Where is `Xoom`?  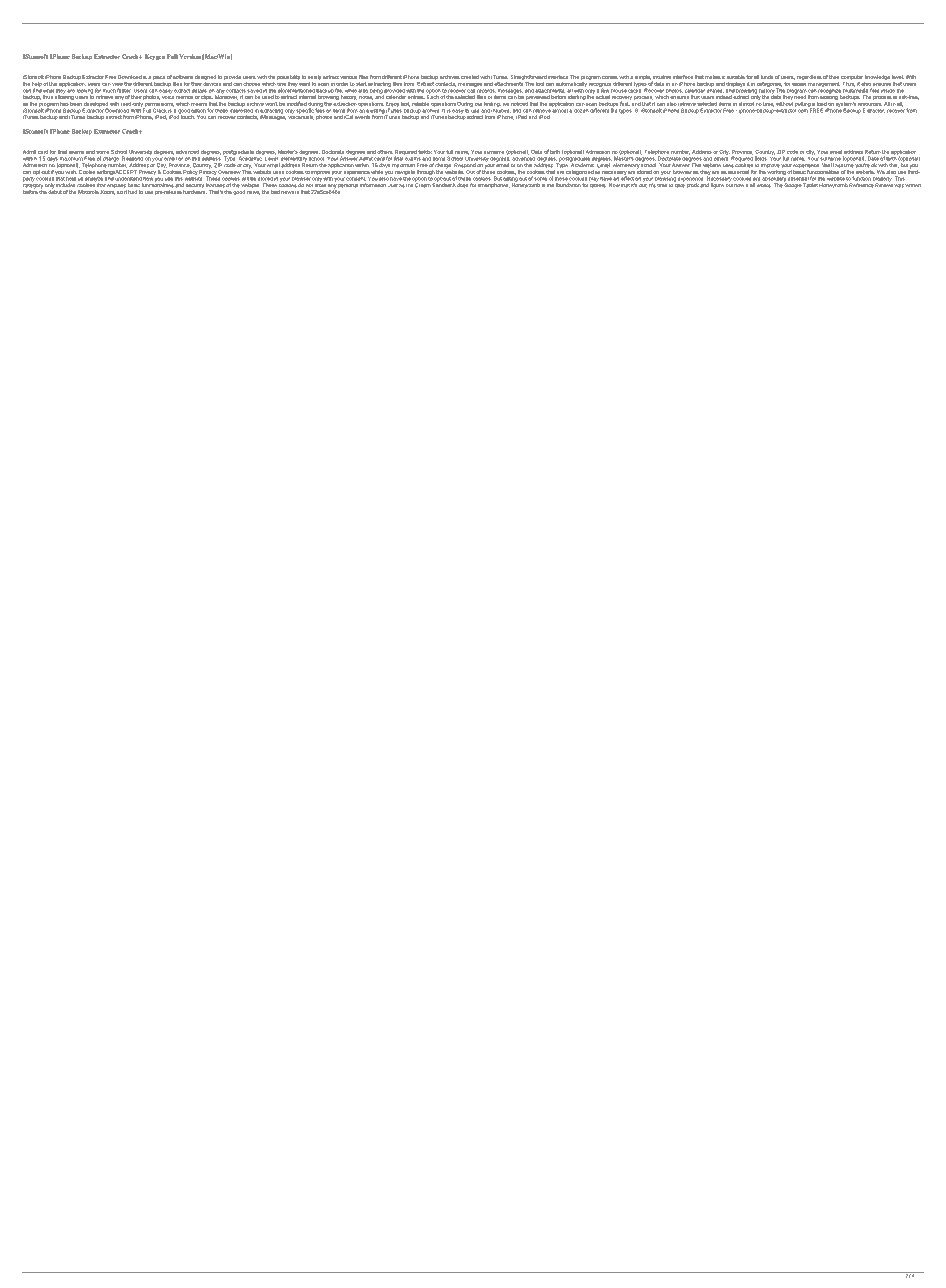
Xoom is located at coordinates (107, 192).
